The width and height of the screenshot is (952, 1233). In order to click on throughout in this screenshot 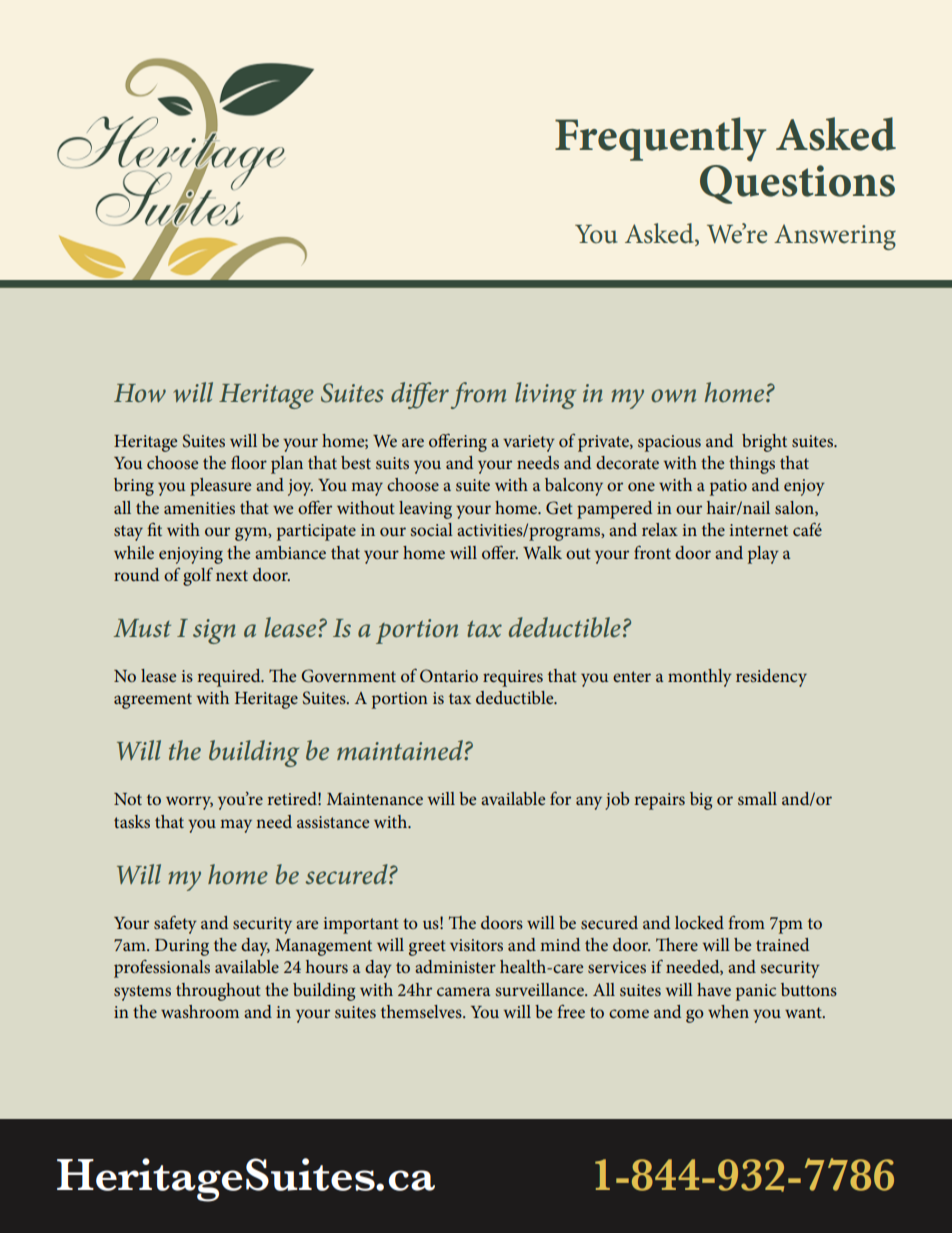, I will do `click(218, 992)`.
